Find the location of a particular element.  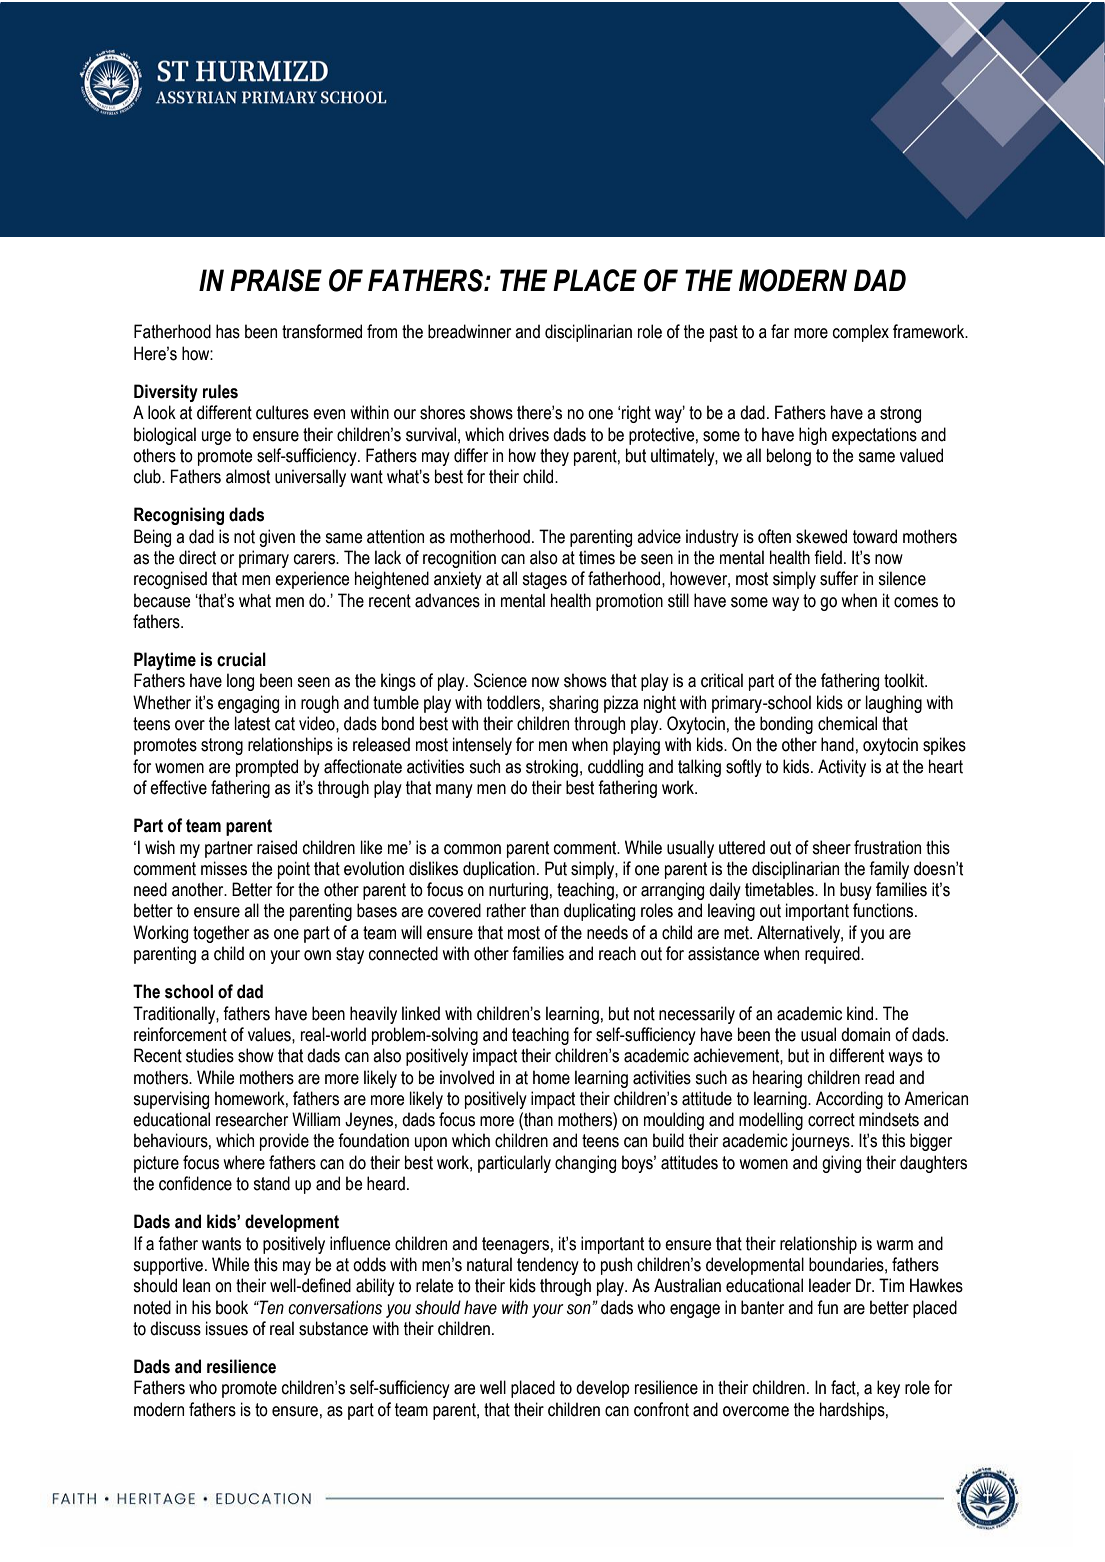

values is located at coordinates (270, 1034).
